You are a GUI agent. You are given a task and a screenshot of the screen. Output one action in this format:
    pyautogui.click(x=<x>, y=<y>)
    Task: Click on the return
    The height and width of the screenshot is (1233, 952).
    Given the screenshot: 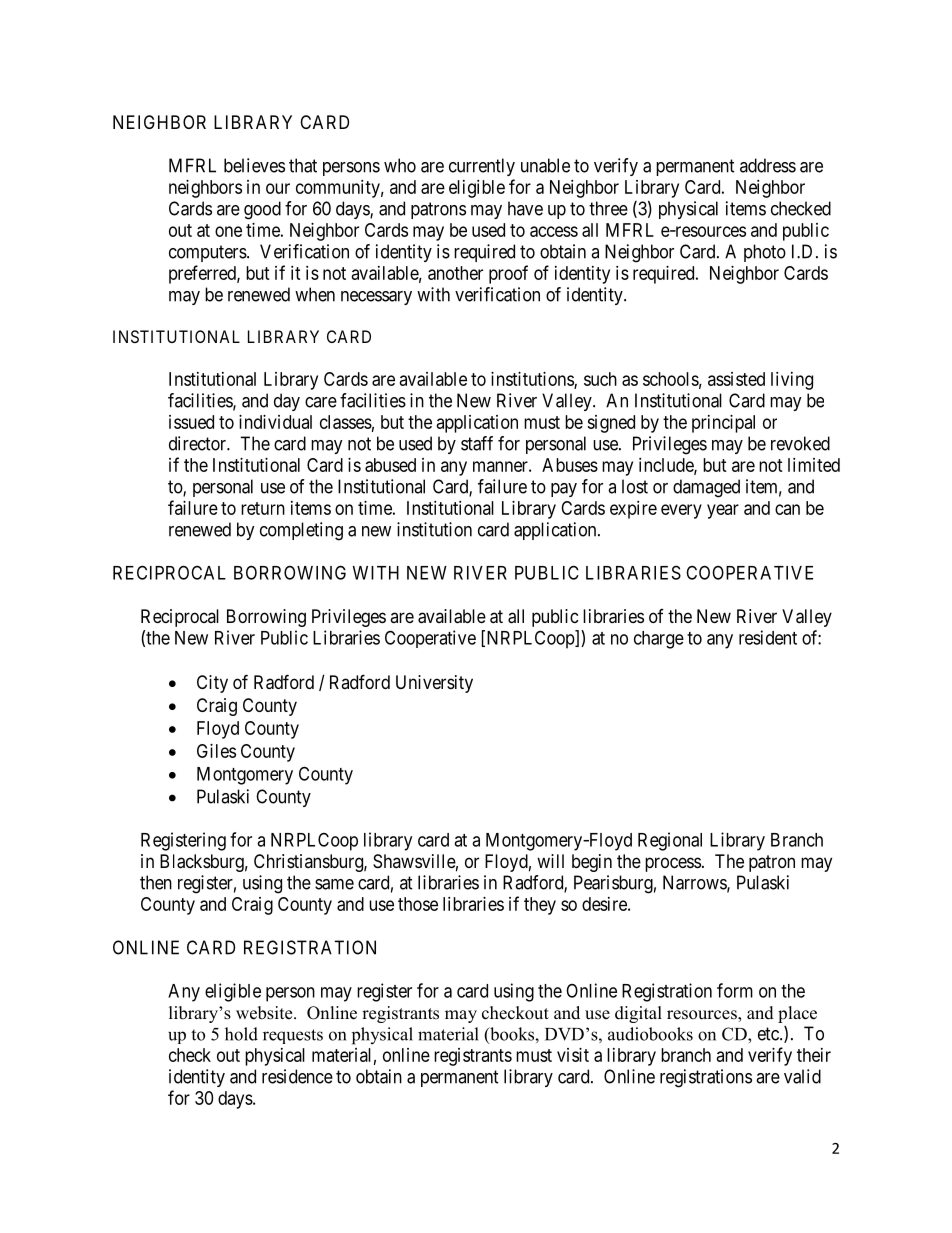 What is the action you would take?
    pyautogui.click(x=263, y=508)
